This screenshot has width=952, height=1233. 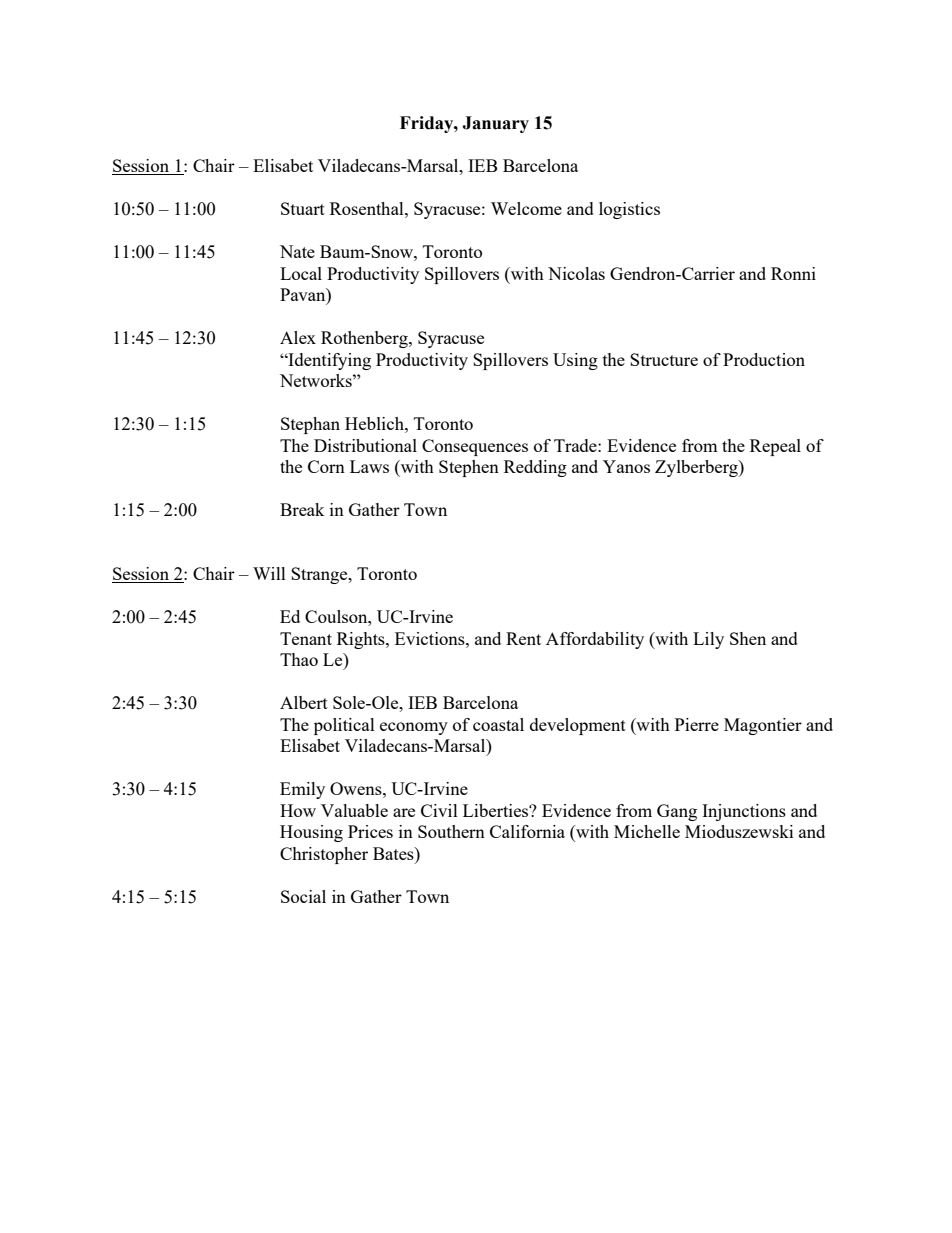 What do you see at coordinates (764, 359) in the screenshot?
I see `Production` at bounding box center [764, 359].
